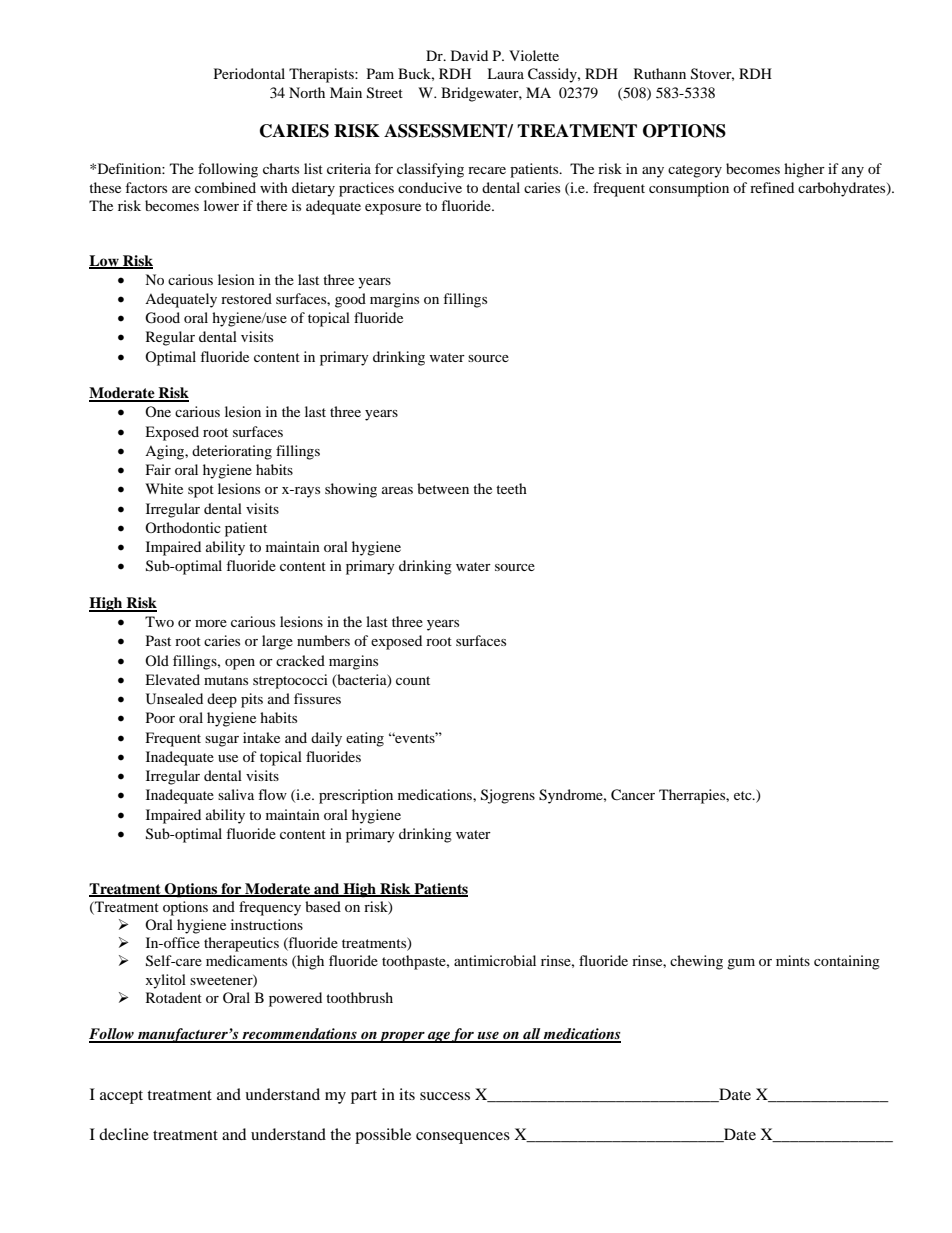 This screenshot has width=952, height=1233. Describe the element at coordinates (695, 171) in the screenshot. I see `category` at that location.
